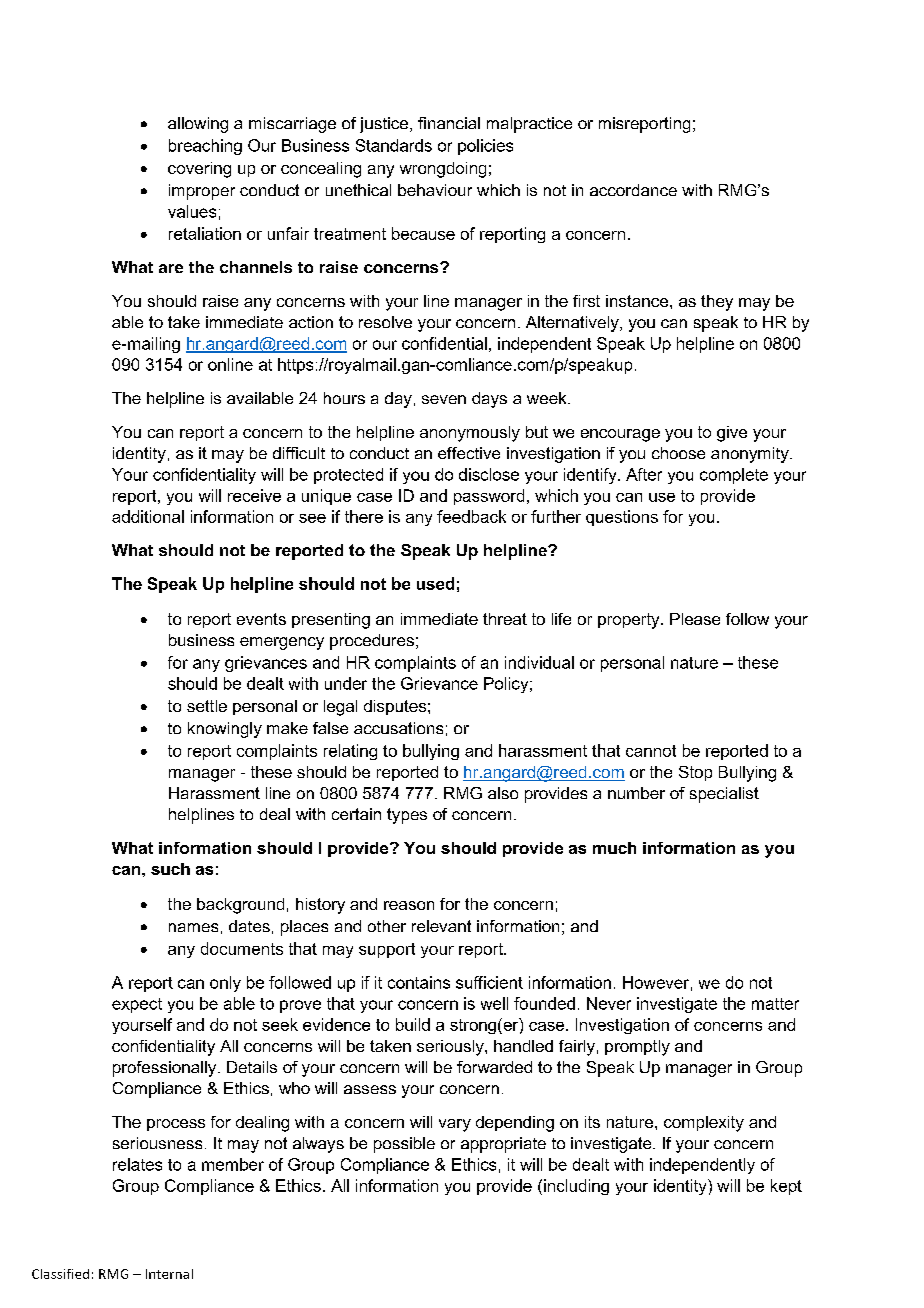 This screenshot has height=1308, width=924. What do you see at coordinates (148, 516) in the screenshot?
I see `additional` at bounding box center [148, 516].
